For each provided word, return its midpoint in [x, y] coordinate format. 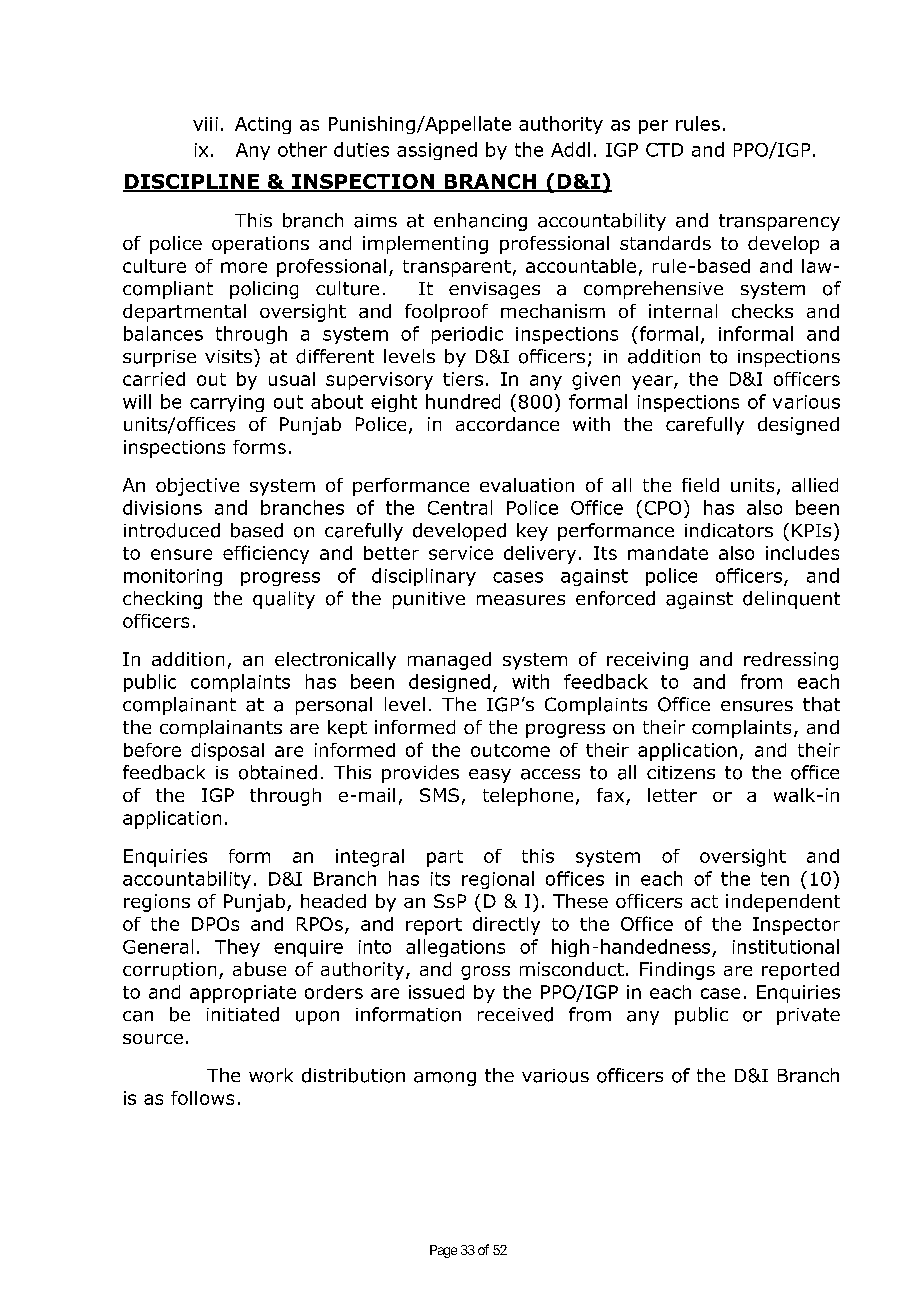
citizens [681, 772]
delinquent [791, 600]
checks [762, 311]
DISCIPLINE [192, 183]
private [808, 1016]
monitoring [173, 577]
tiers [463, 379]
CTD [664, 150]
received [515, 1014]
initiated [243, 1014]
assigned [437, 151]
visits [228, 356]
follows [202, 1098]
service [461, 553]
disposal [227, 752]
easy [490, 776]
